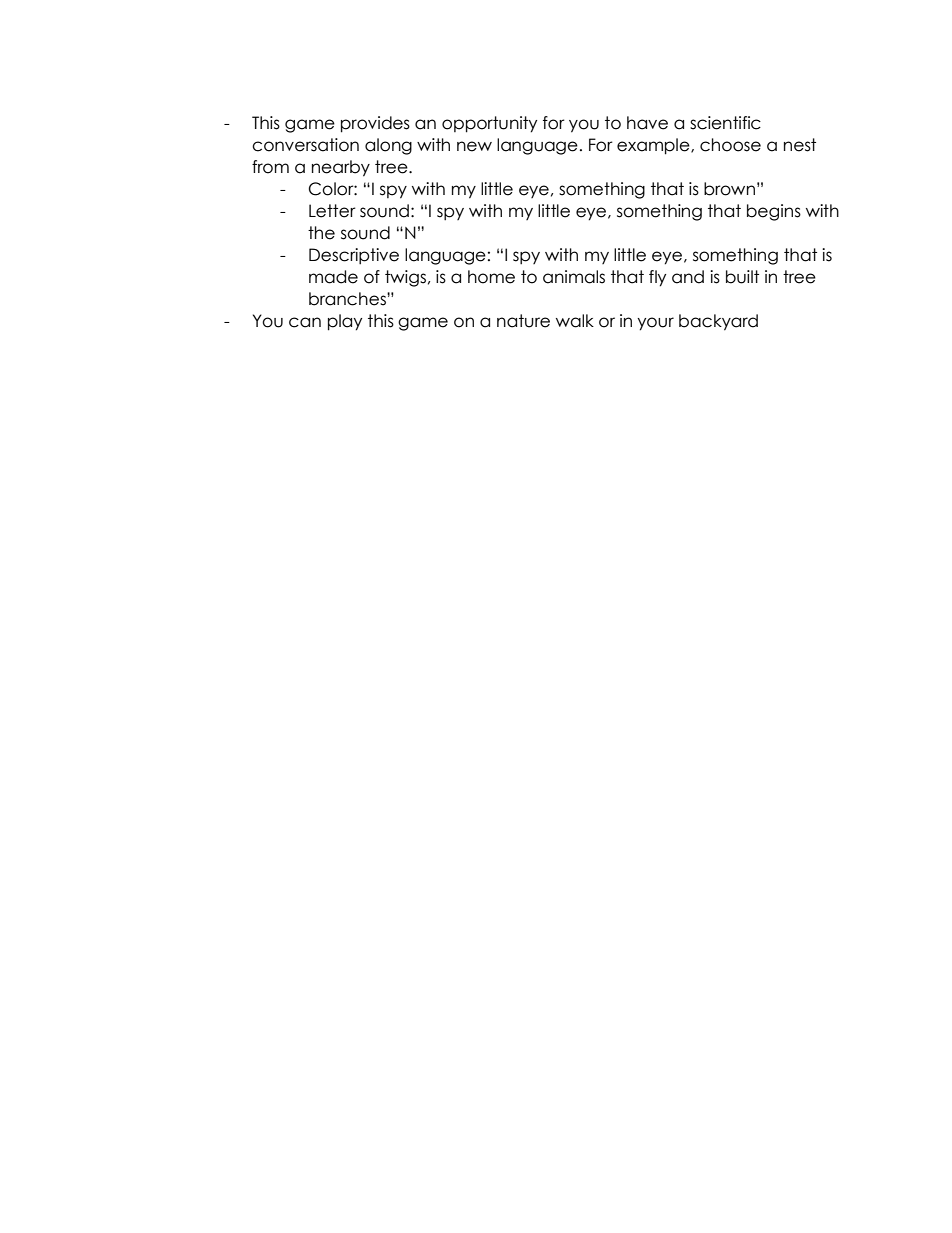  I want to click on opportunity, so click(489, 124).
